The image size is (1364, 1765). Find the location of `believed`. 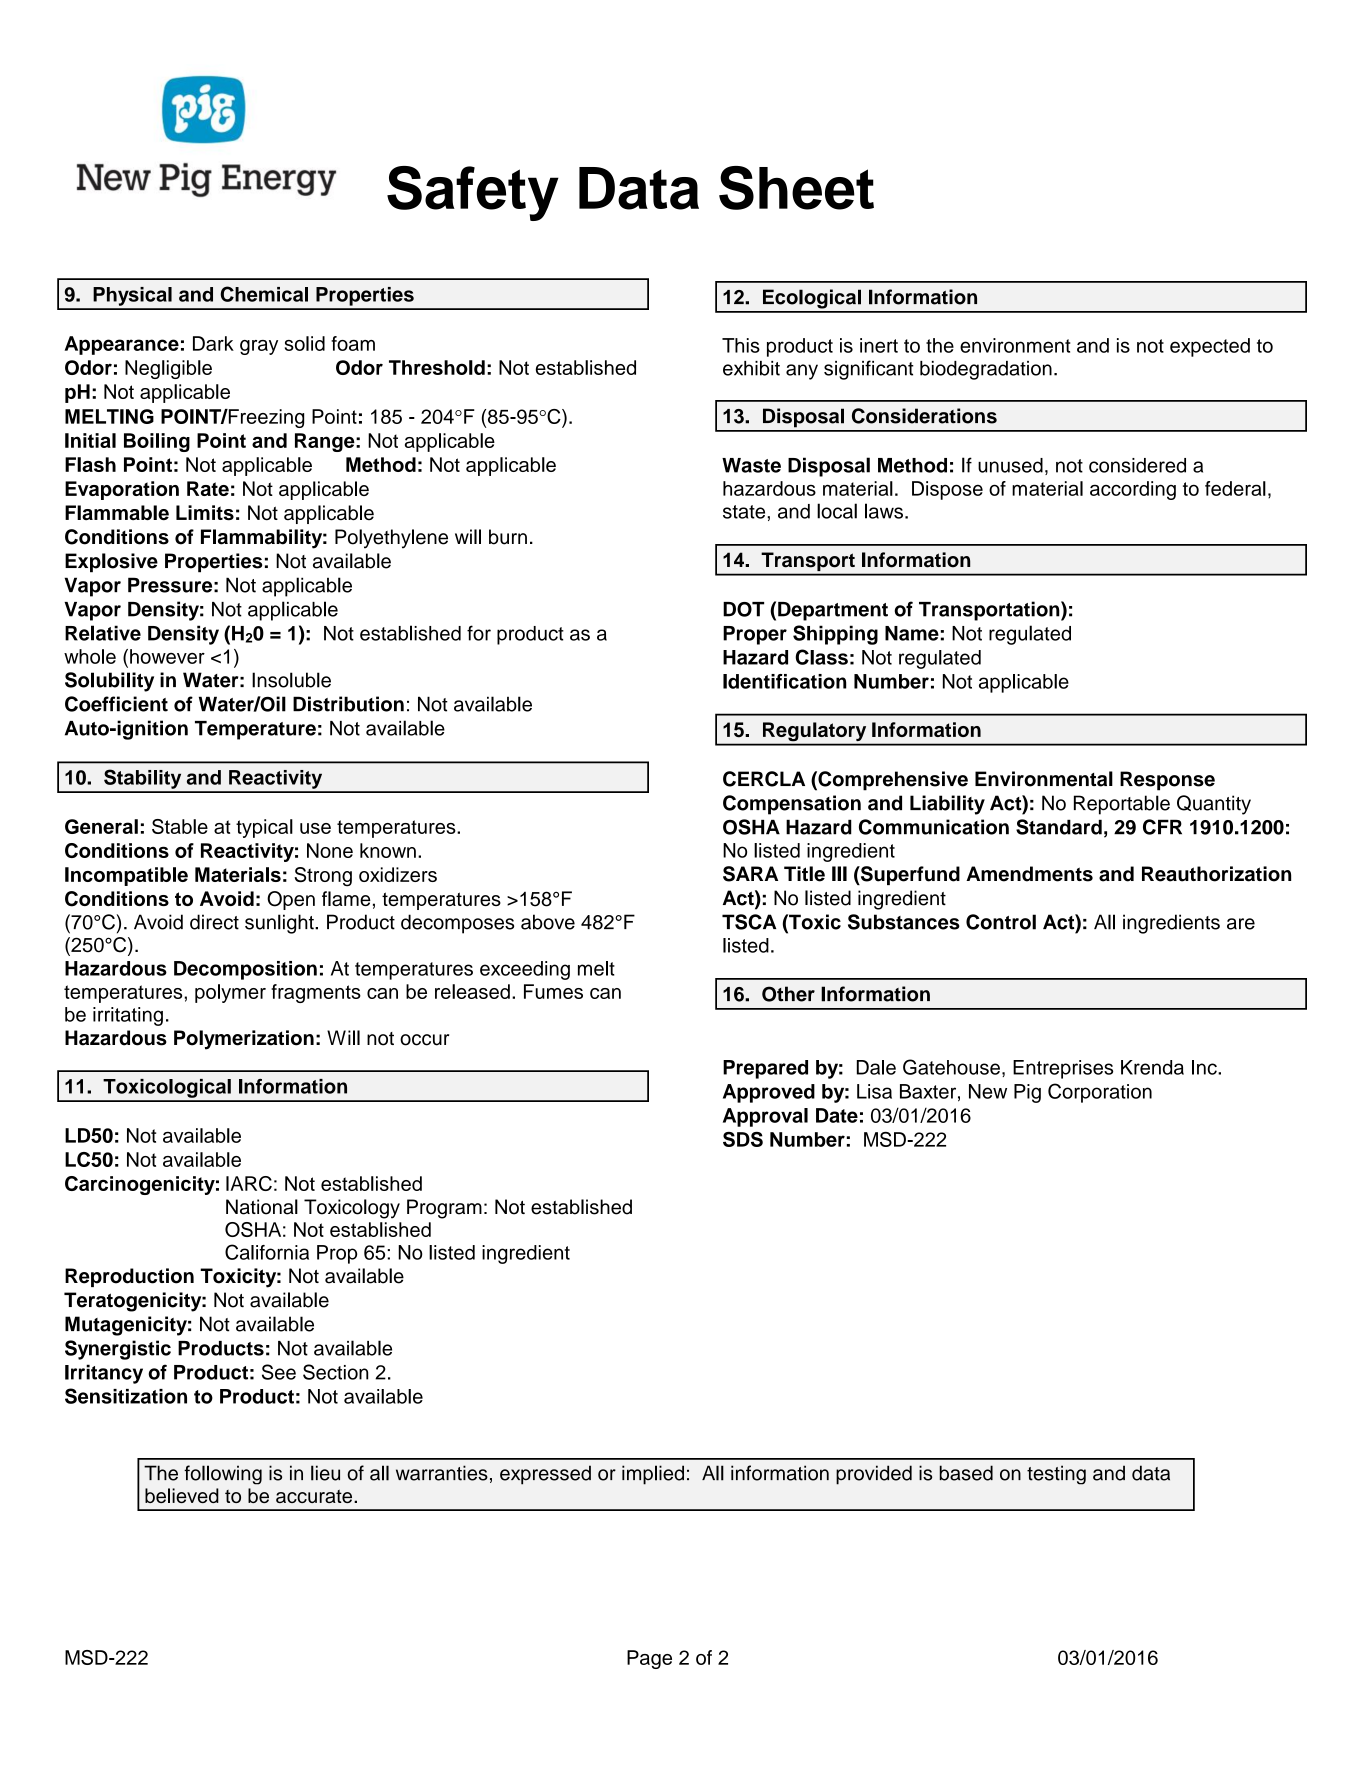

believed is located at coordinates (182, 1495).
